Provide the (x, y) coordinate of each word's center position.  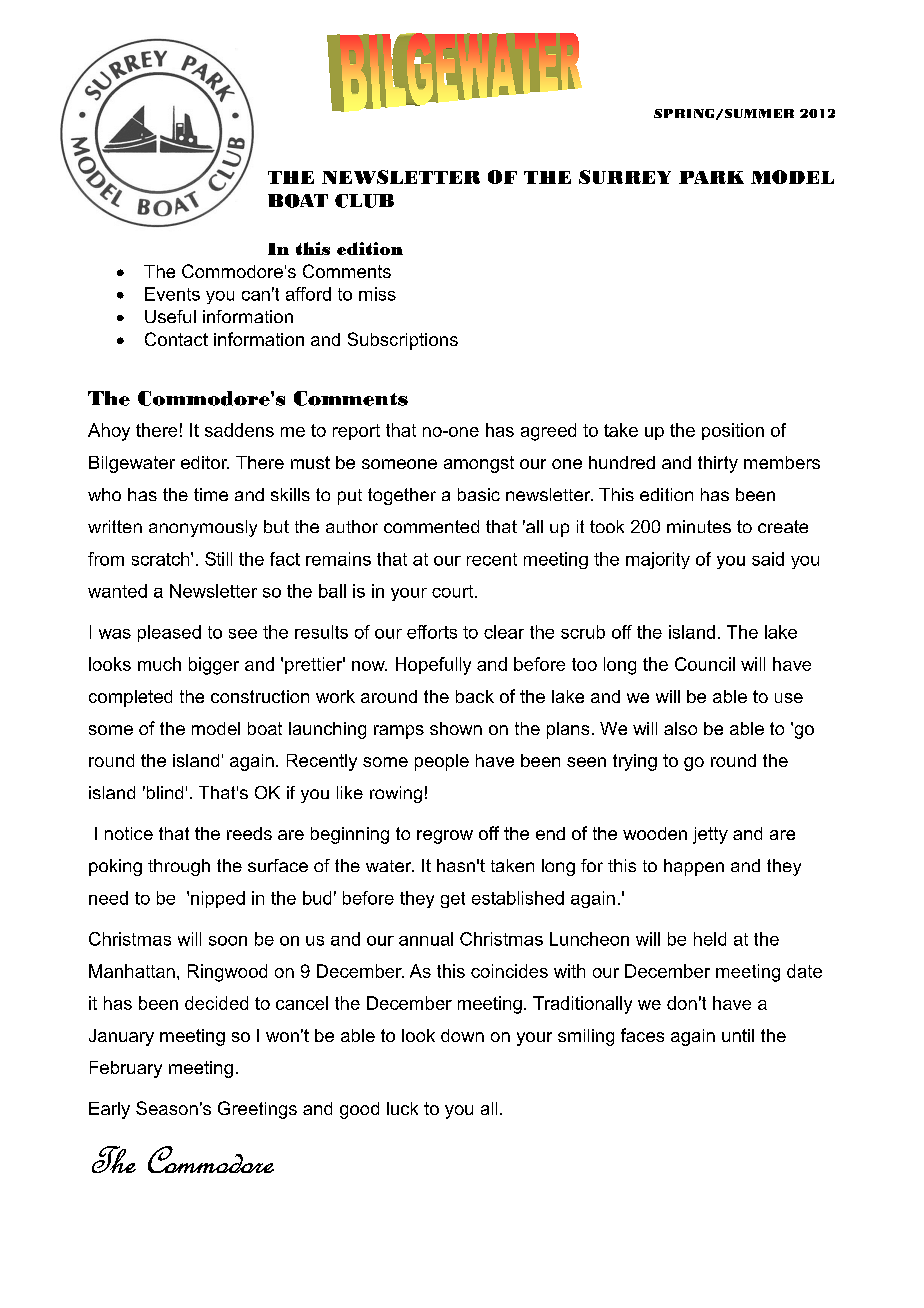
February (126, 1069)
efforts (432, 632)
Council (705, 664)
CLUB (364, 201)
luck (402, 1108)
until (738, 1035)
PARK (711, 177)
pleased (169, 633)
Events (172, 294)
